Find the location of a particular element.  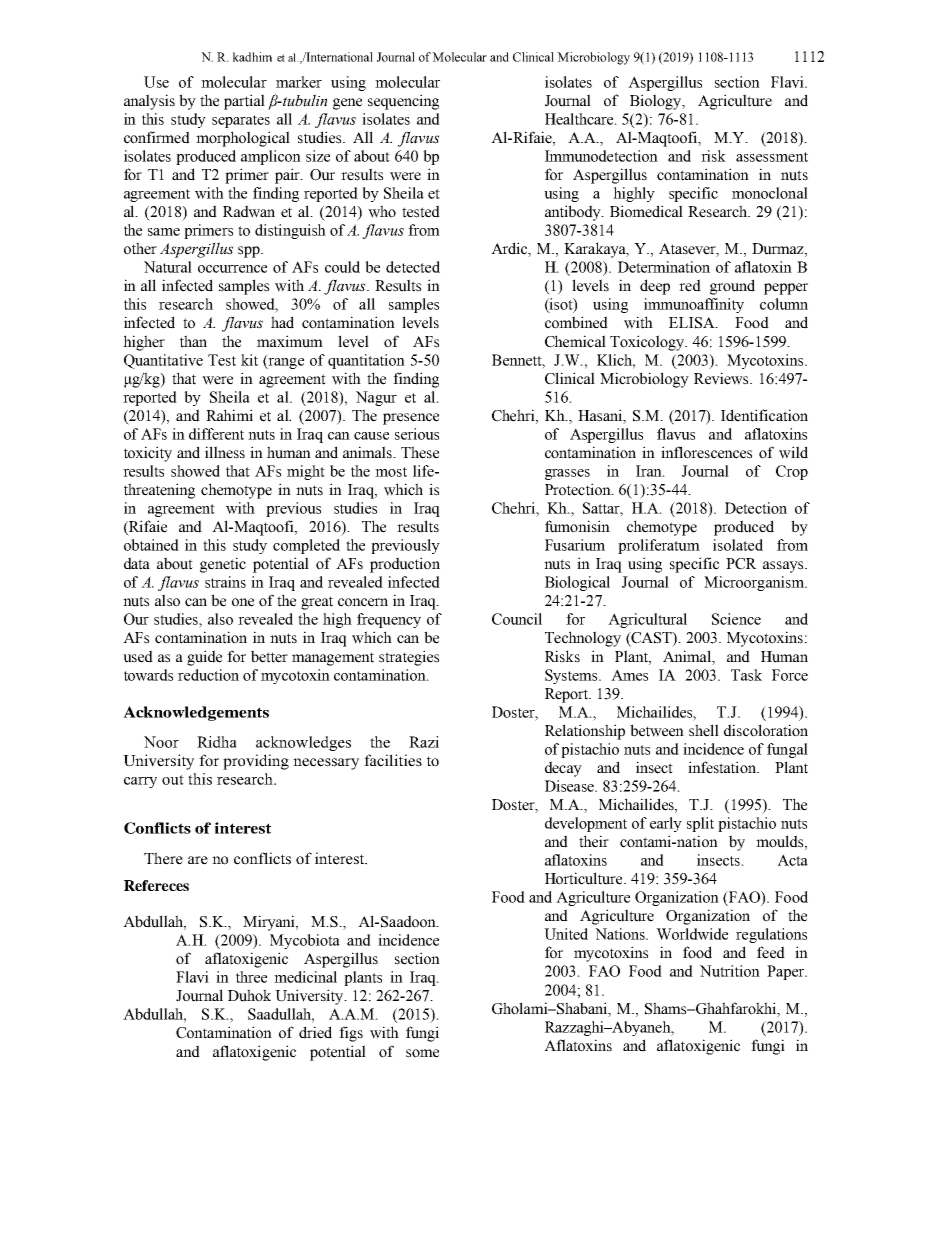

three is located at coordinates (251, 977).
